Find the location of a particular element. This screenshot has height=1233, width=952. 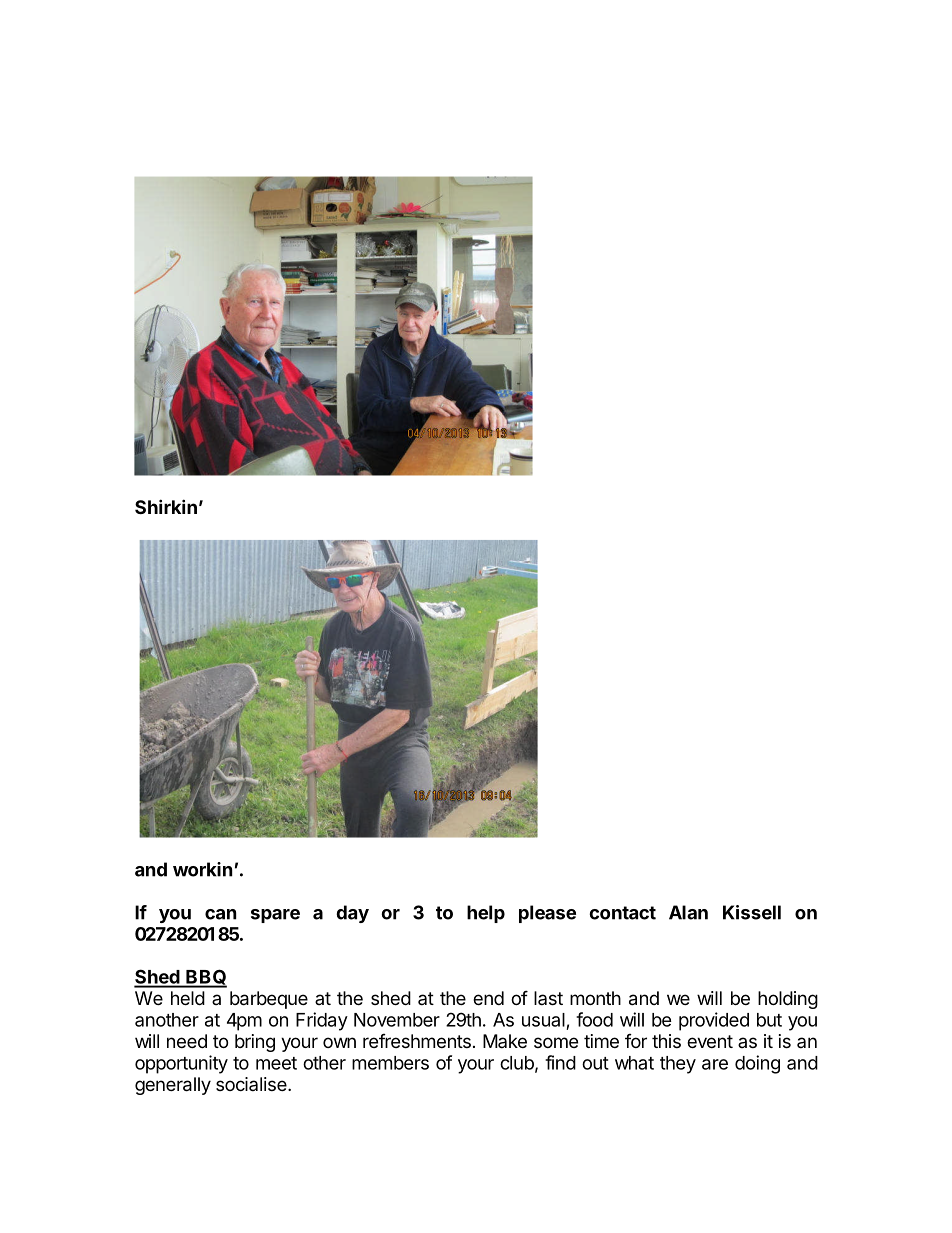

workin is located at coordinates (203, 869).
